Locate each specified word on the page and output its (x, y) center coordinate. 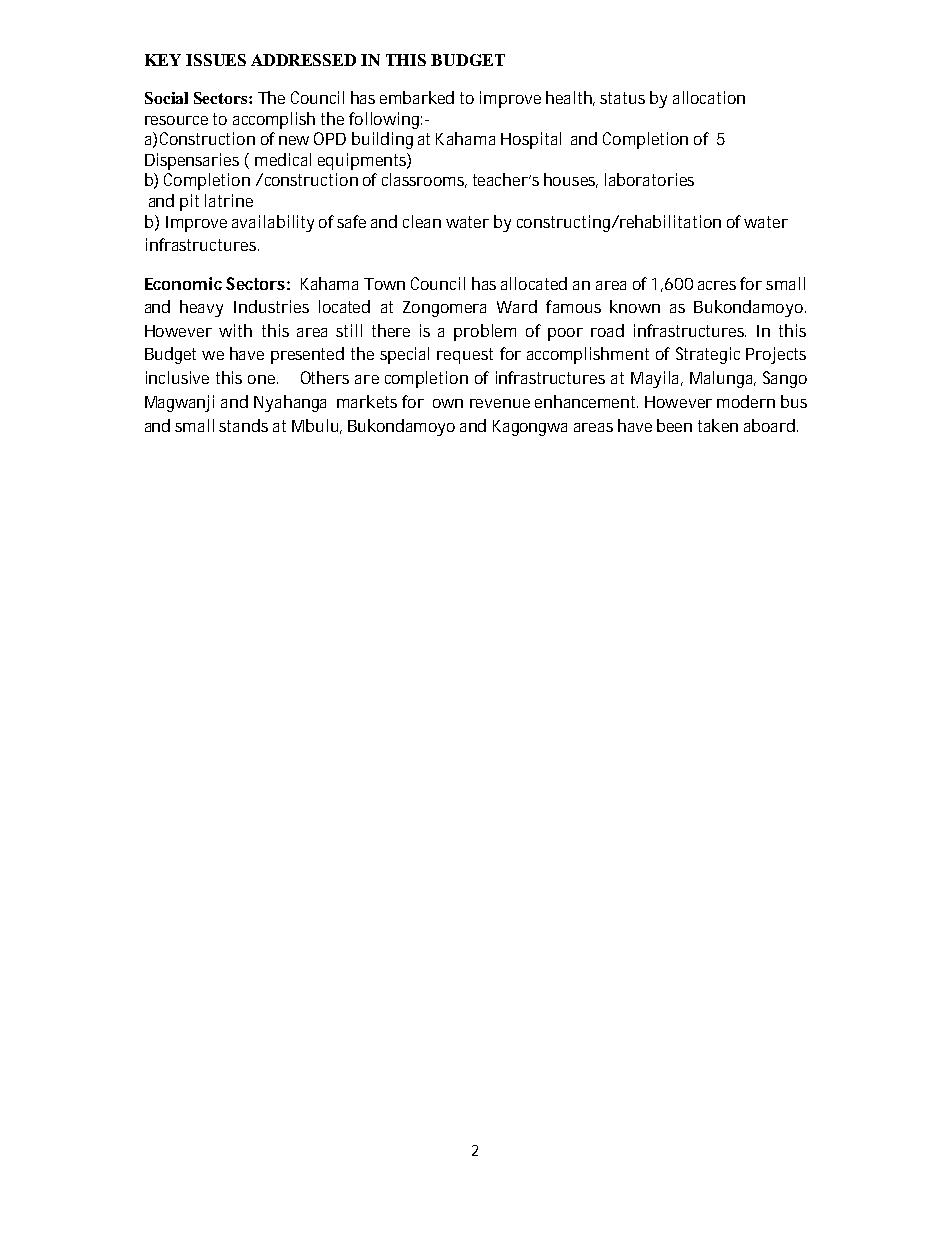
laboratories (649, 179)
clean (422, 221)
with (235, 330)
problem (485, 332)
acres (717, 285)
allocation (709, 97)
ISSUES (216, 60)
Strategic (708, 355)
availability (273, 223)
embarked (417, 97)
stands (243, 425)
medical (283, 159)
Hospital (531, 140)
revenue (500, 403)
